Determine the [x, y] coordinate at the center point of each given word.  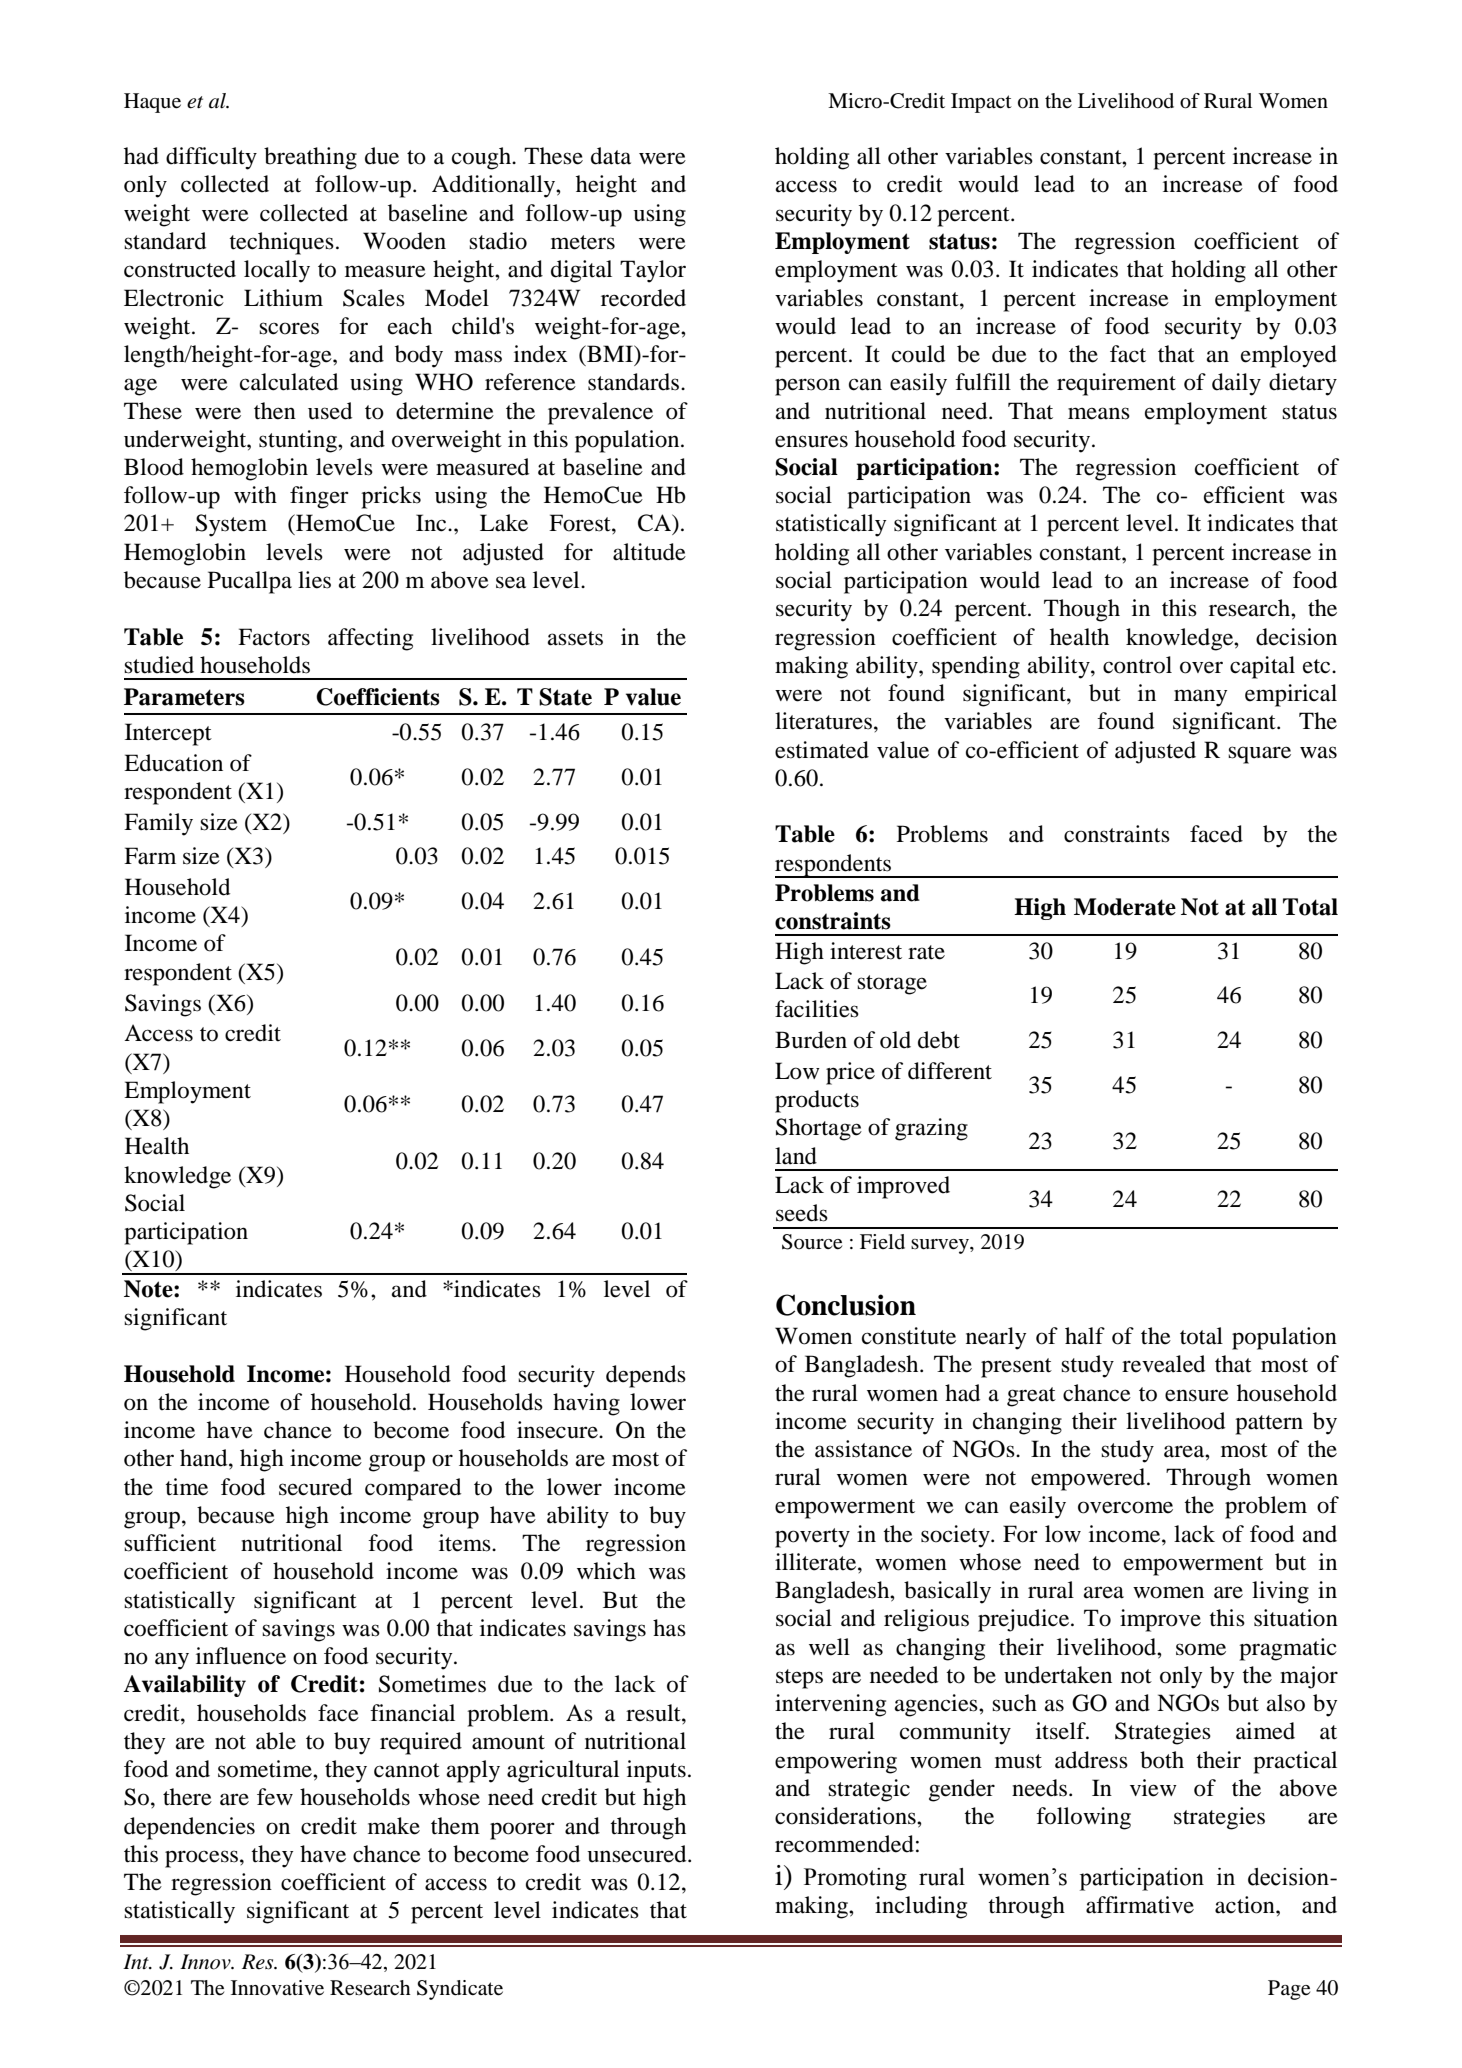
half [1085, 1336]
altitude [649, 552]
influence [241, 1656]
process [201, 1859]
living [1280, 1592]
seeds [802, 1213]
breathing [310, 158]
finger [319, 497]
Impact [981, 103]
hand [205, 1458]
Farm [150, 856]
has [669, 1628]
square [1259, 755]
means [1099, 413]
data [611, 156]
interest [866, 951]
